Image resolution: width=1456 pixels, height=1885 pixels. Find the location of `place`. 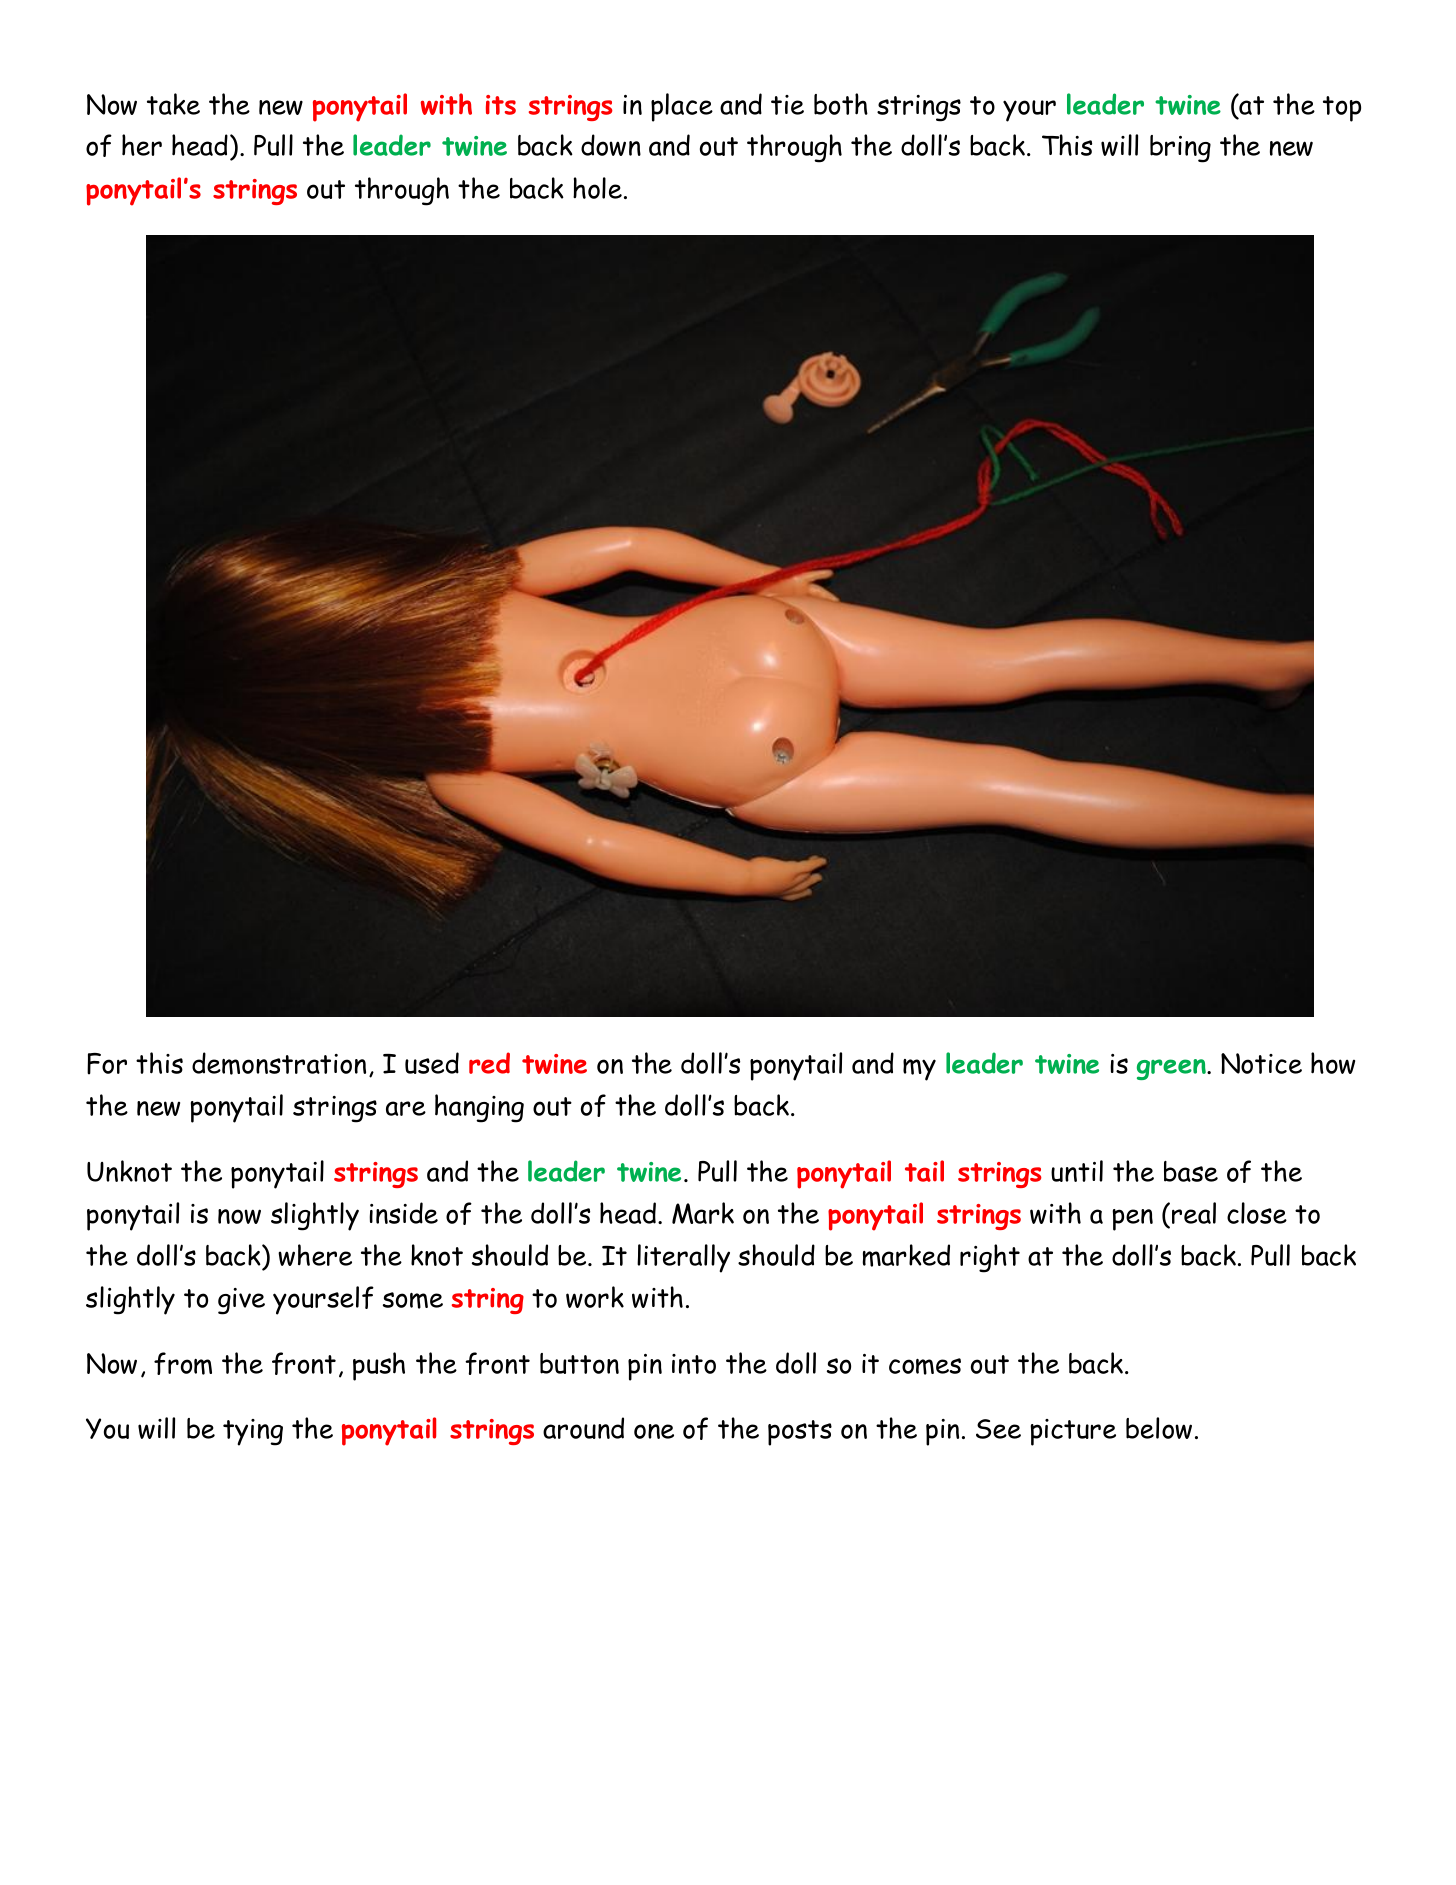

place is located at coordinates (682, 107).
